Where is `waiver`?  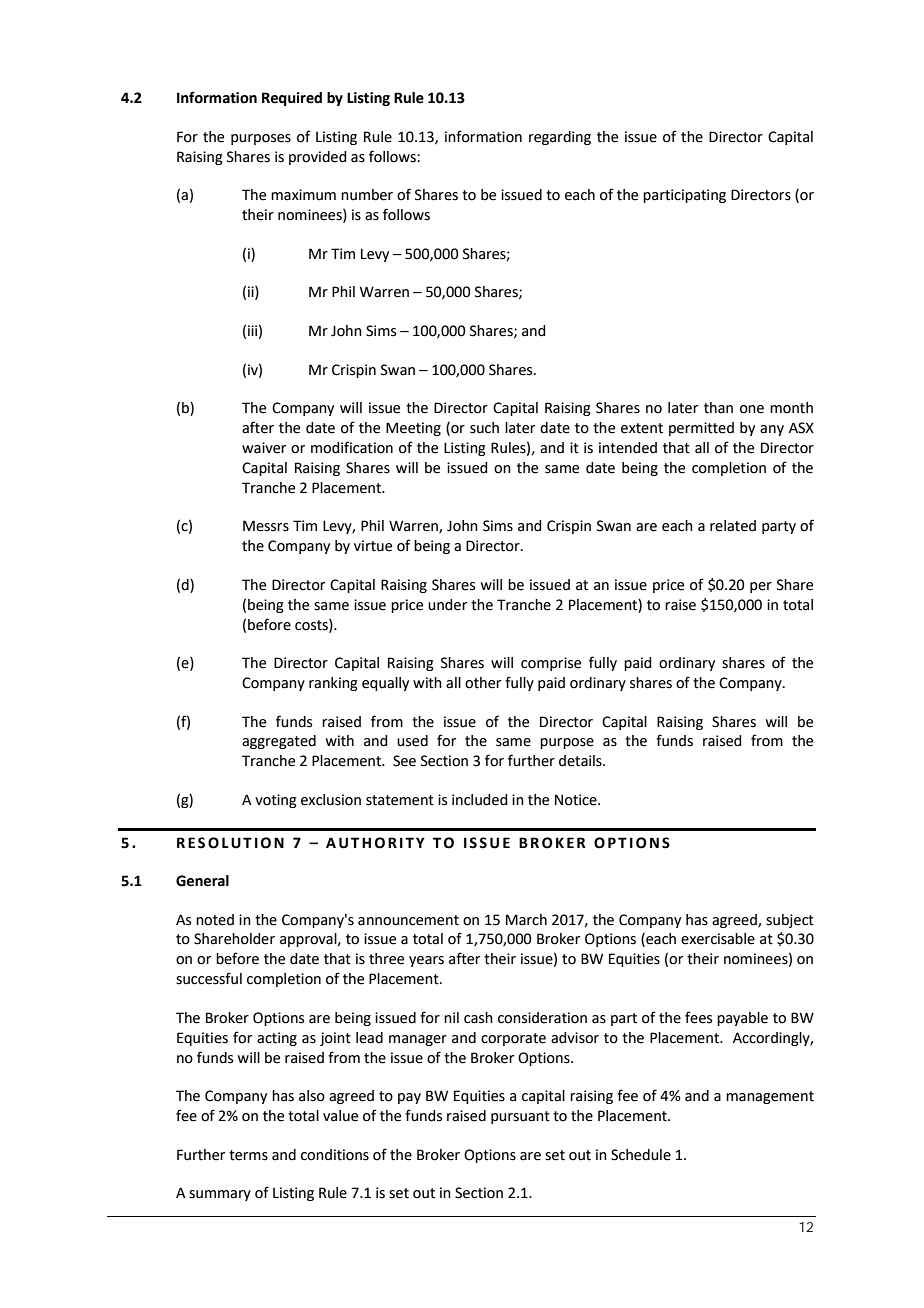 waiver is located at coordinates (264, 448).
